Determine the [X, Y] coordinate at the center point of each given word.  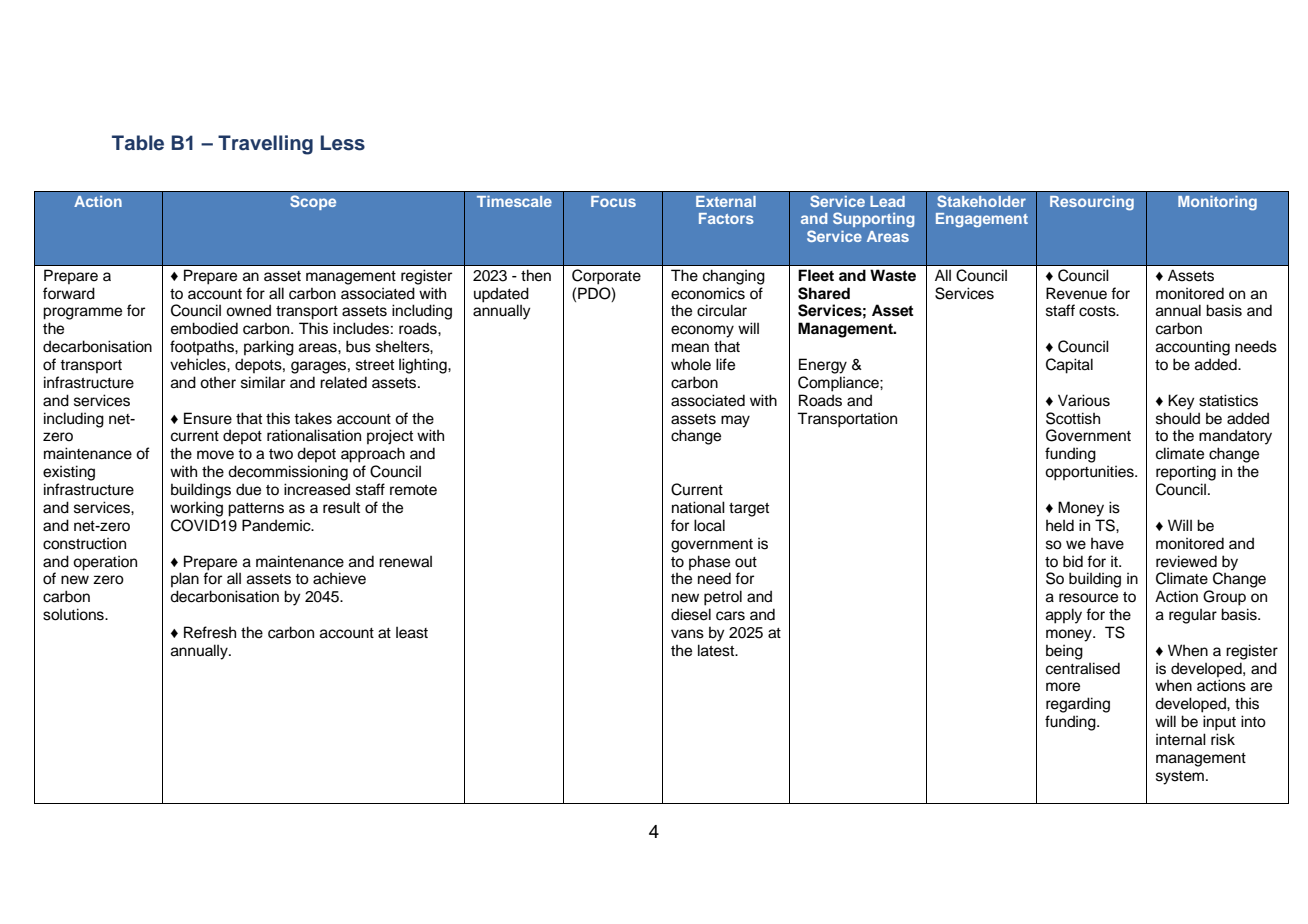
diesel [691, 614]
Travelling [265, 145]
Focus [613, 201]
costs [1098, 311]
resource [1088, 598]
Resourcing [1092, 203]
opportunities [1090, 473]
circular [722, 310]
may [735, 421]
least [412, 633]
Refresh [210, 632]
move [215, 455]
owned [248, 310]
